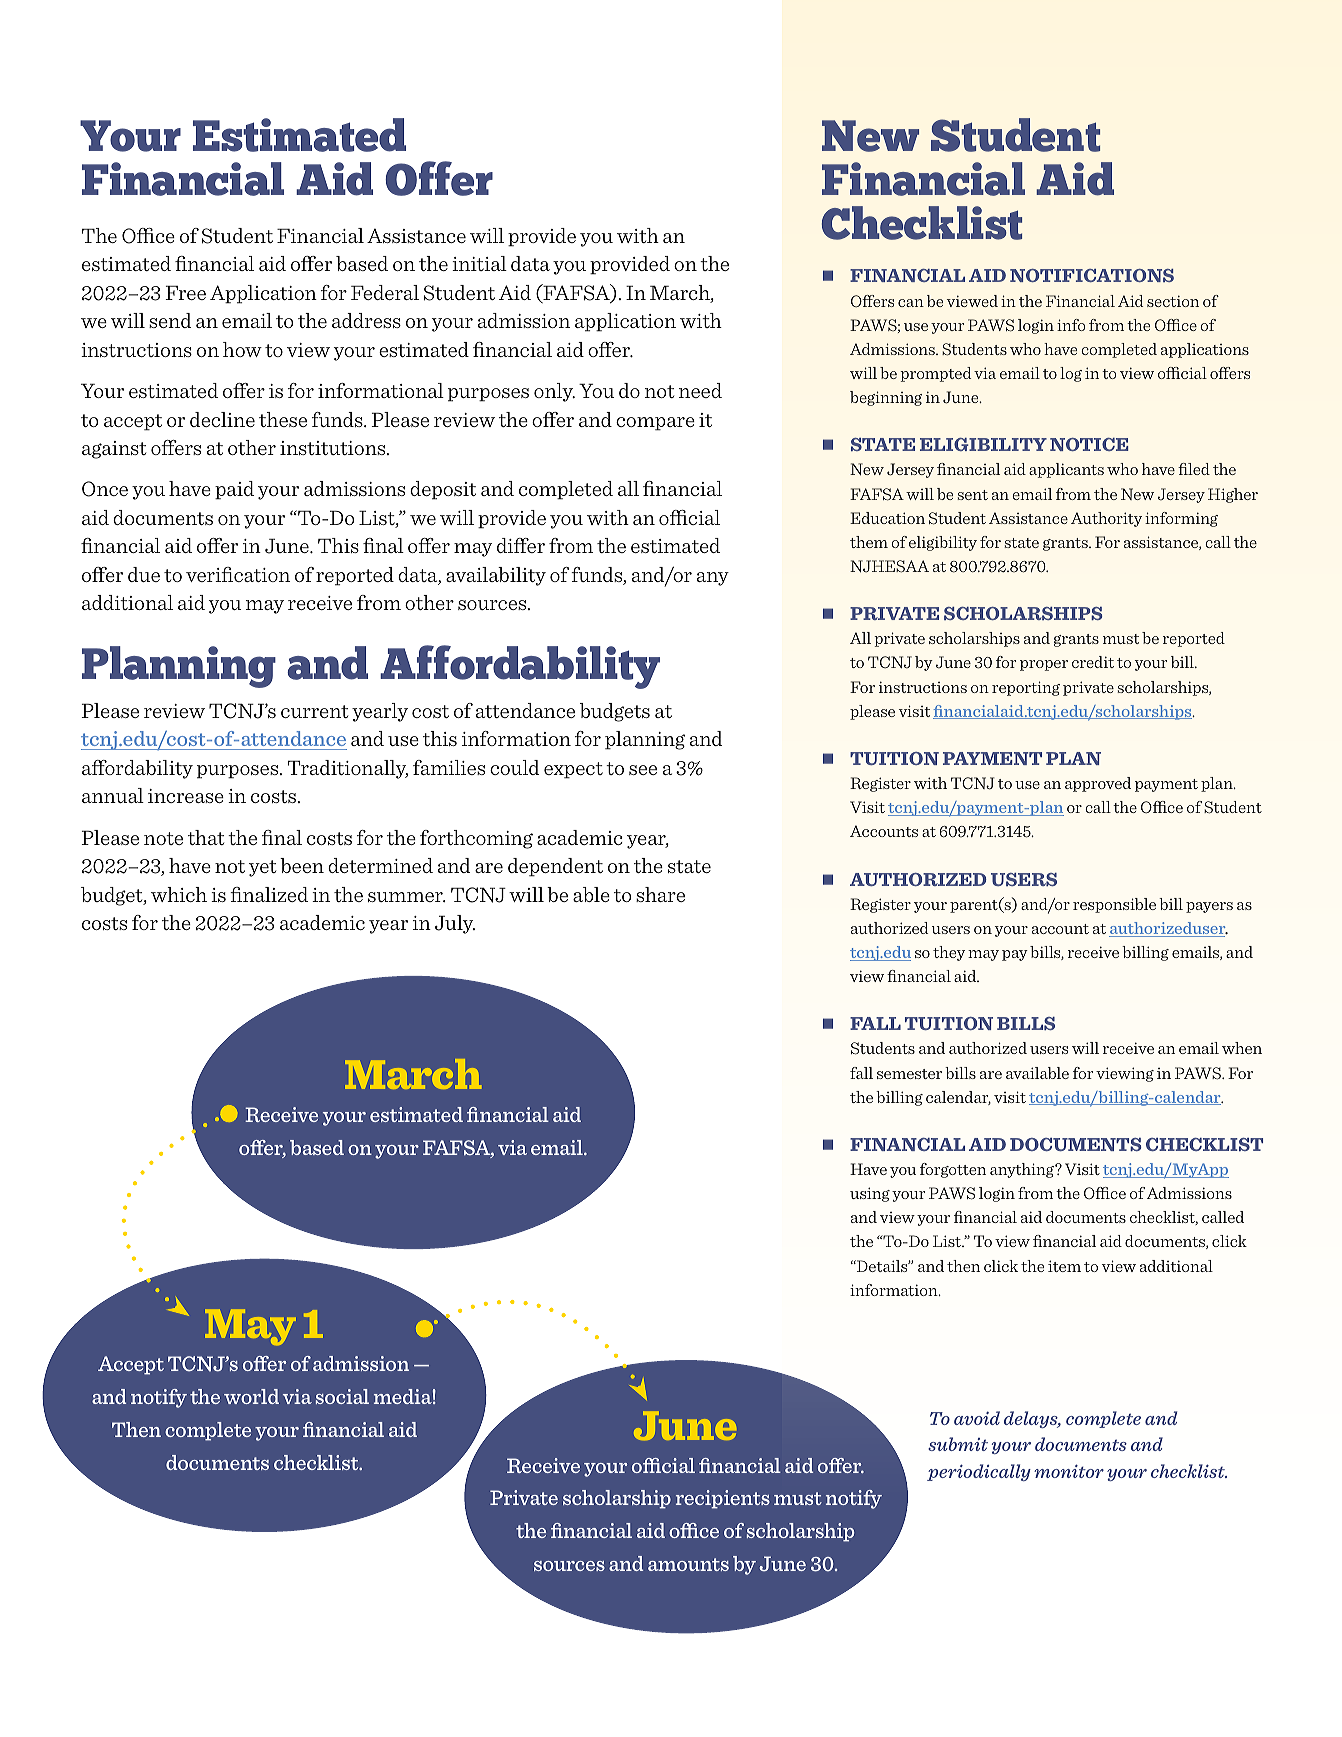  I want to click on credit, so click(1093, 662).
